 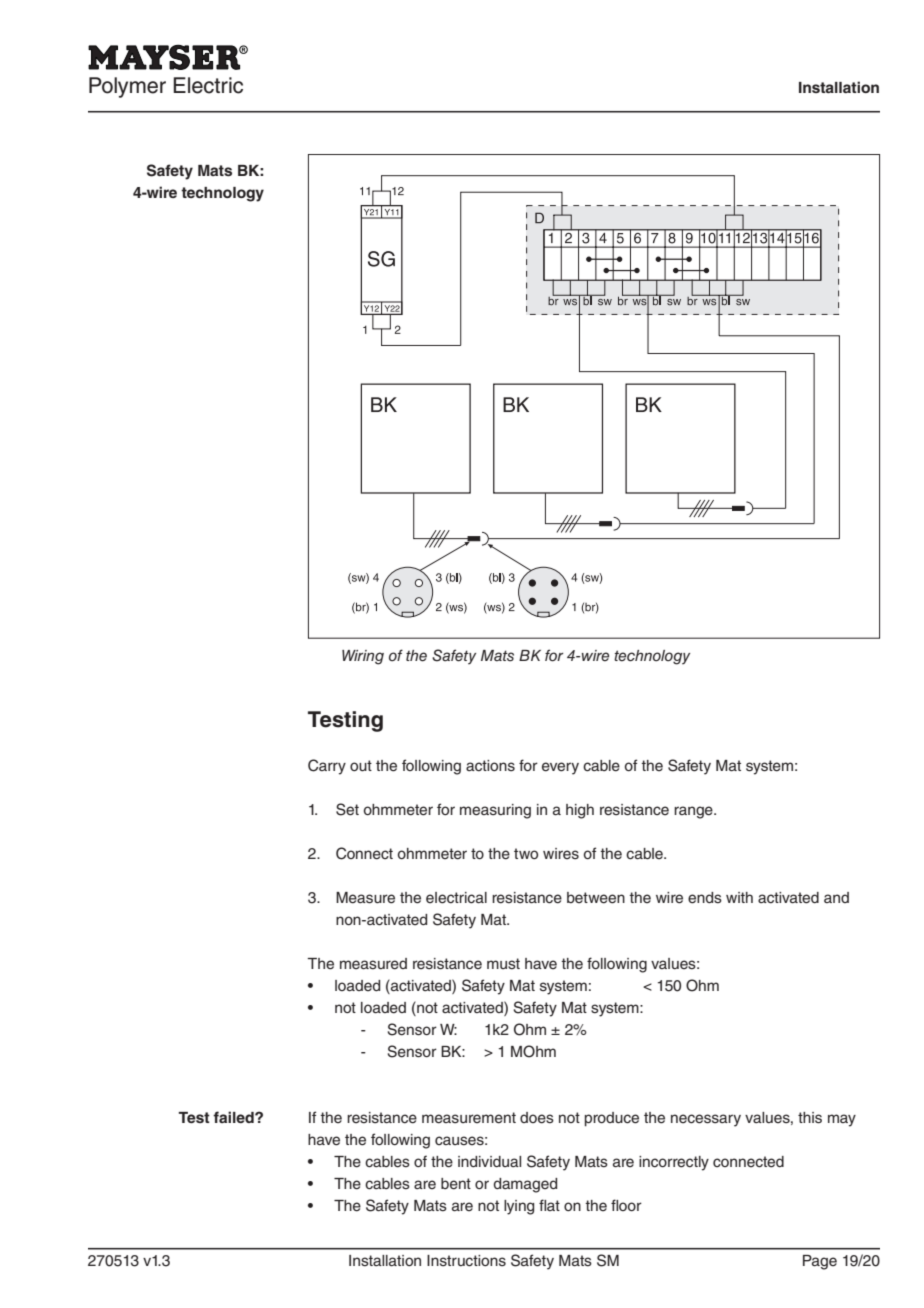 I want to click on Wiring, so click(x=363, y=657).
